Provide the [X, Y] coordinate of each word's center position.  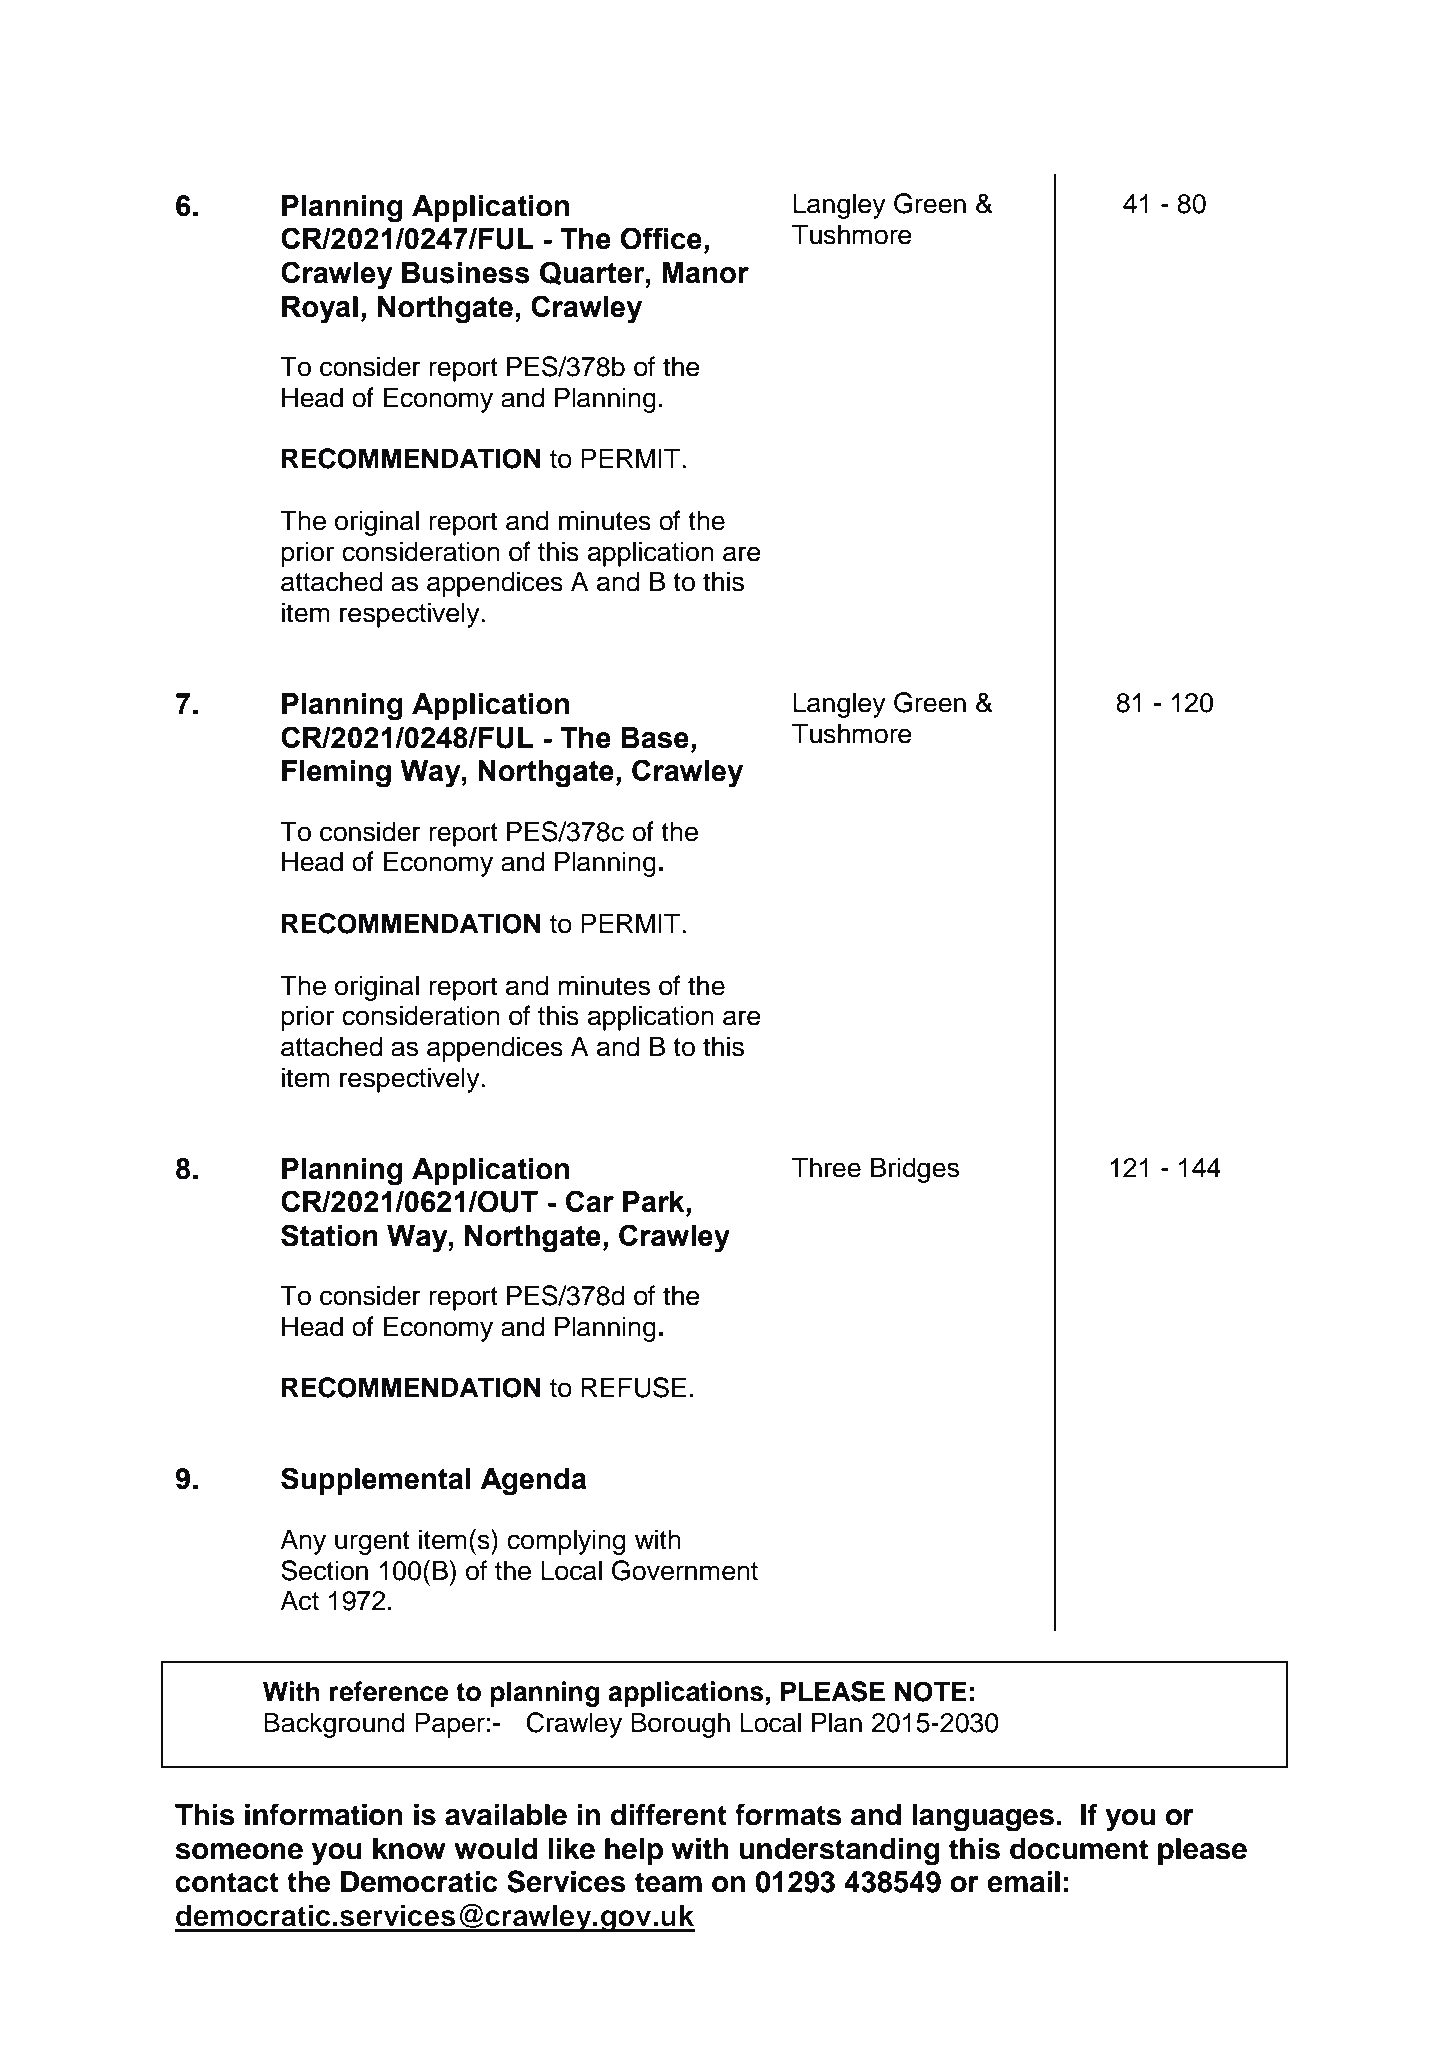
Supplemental [376, 1481]
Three [826, 1167]
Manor [705, 273]
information [324, 1814]
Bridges [915, 1170]
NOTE [931, 1691]
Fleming [336, 774]
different [669, 1814]
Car [590, 1201]
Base [655, 738]
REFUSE [633, 1387]
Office [661, 238]
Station [329, 1235]
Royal [320, 310]
